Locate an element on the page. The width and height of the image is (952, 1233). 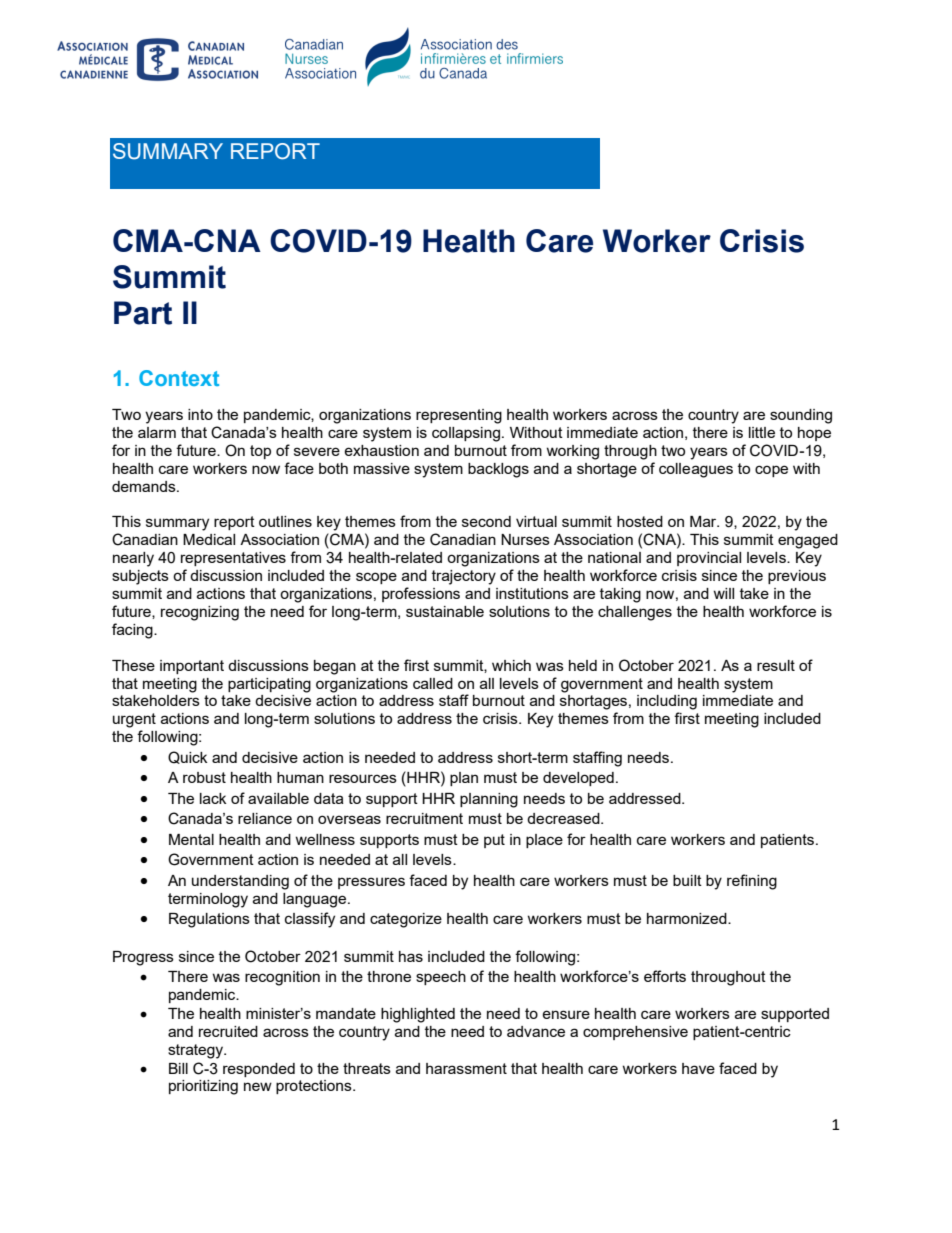
strategy is located at coordinates (197, 1051).
